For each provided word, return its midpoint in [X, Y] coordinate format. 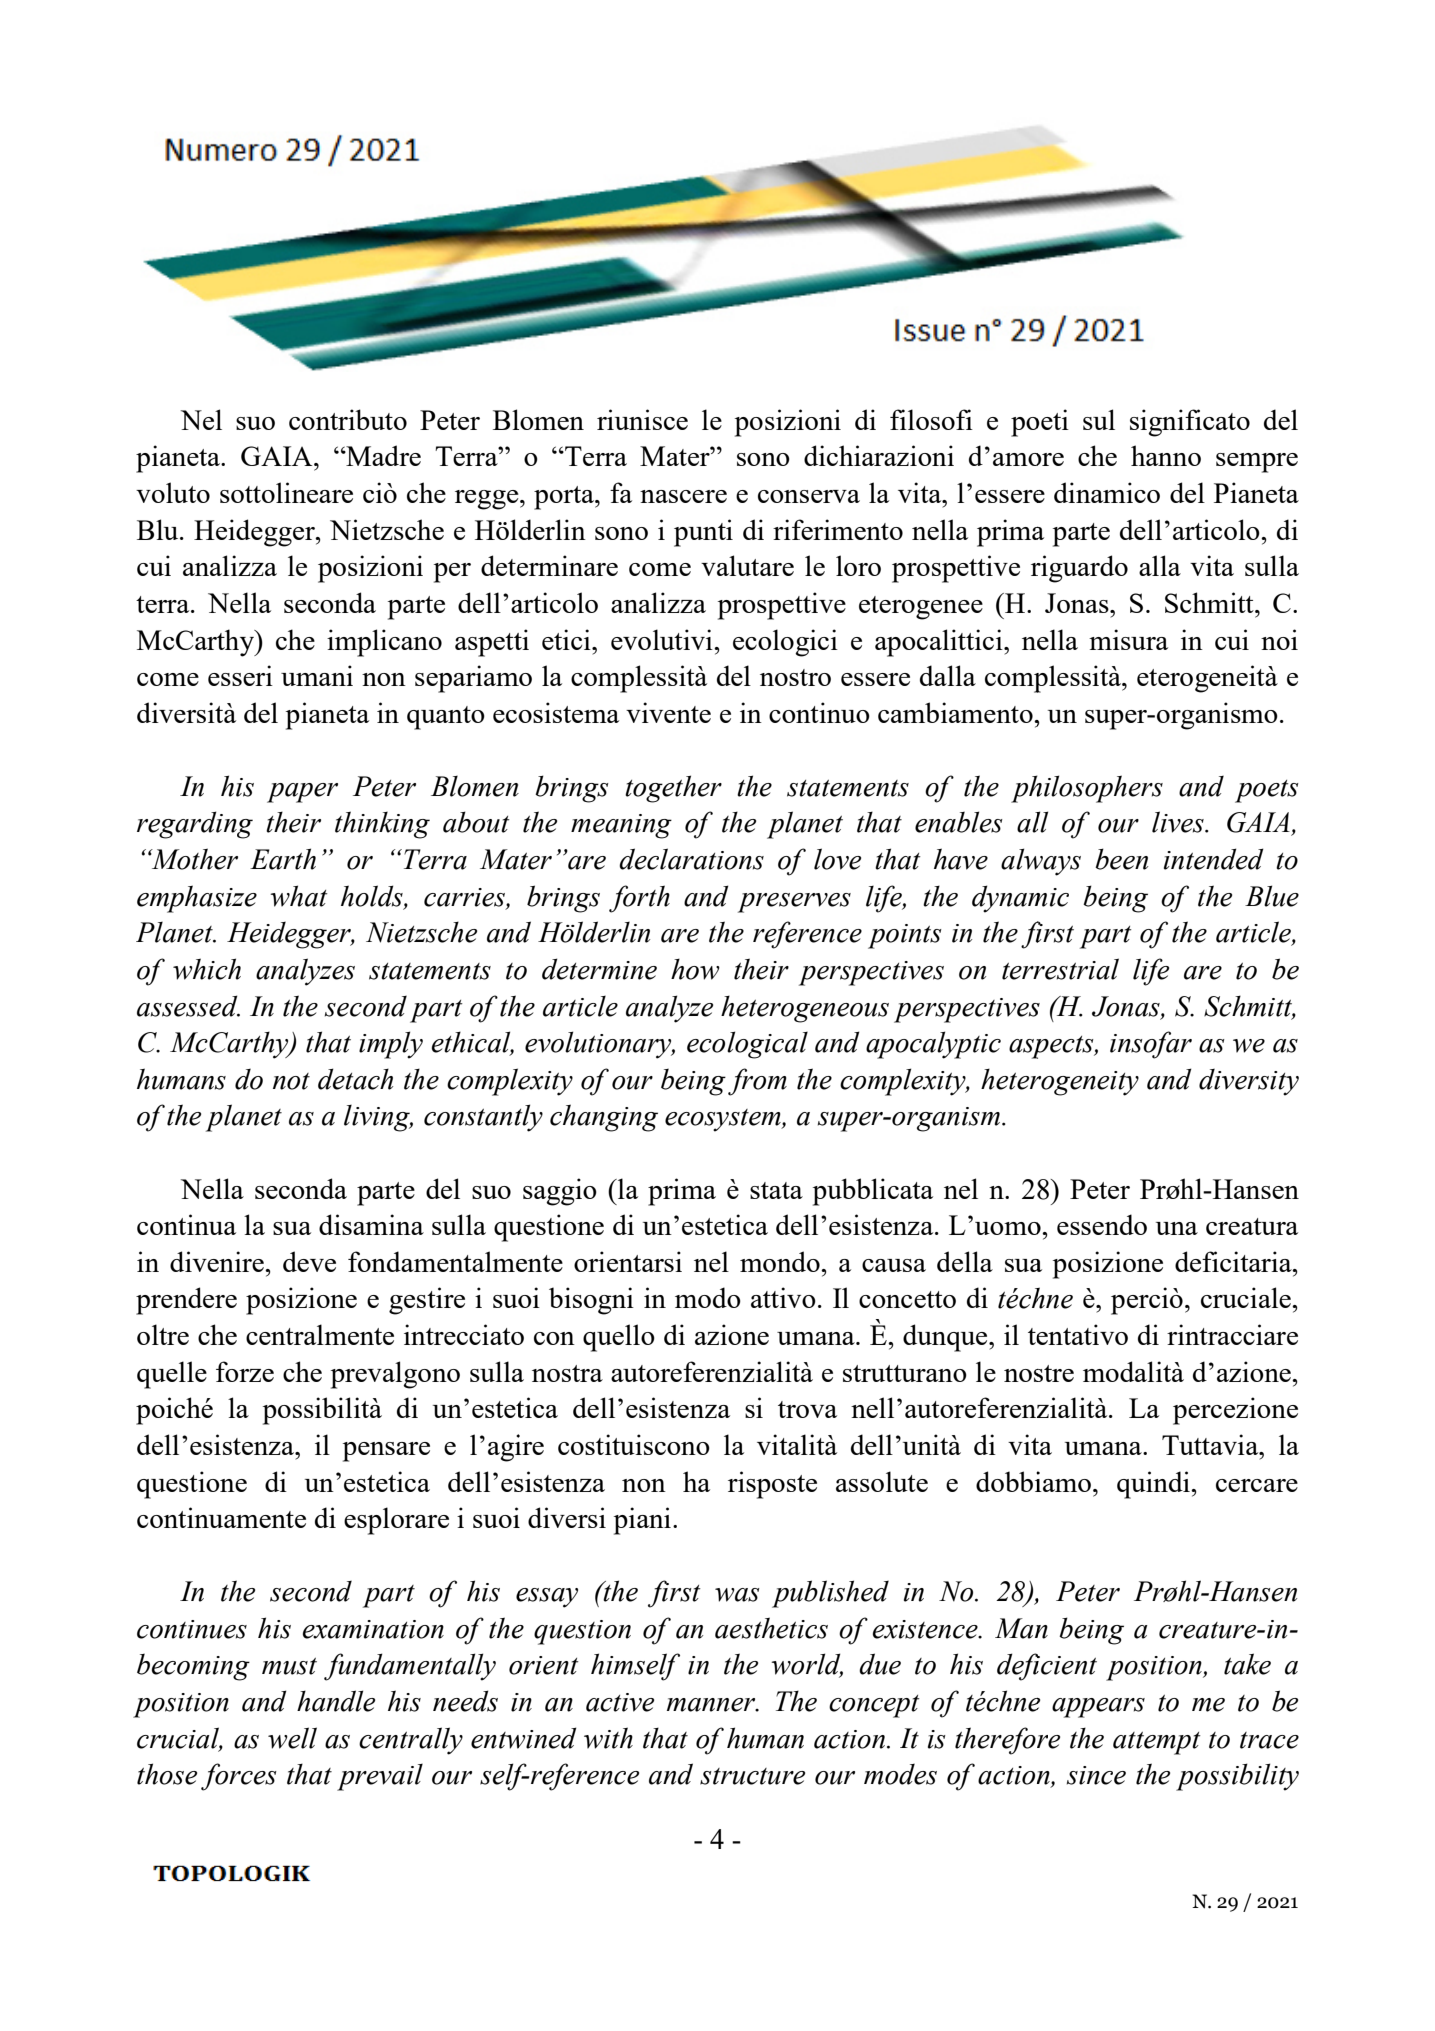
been [1121, 859]
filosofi [931, 419]
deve [309, 1261]
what [299, 896]
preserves [794, 903]
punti [703, 533]
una [1177, 1228]
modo [708, 1297]
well [292, 1738]
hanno [1166, 455]
